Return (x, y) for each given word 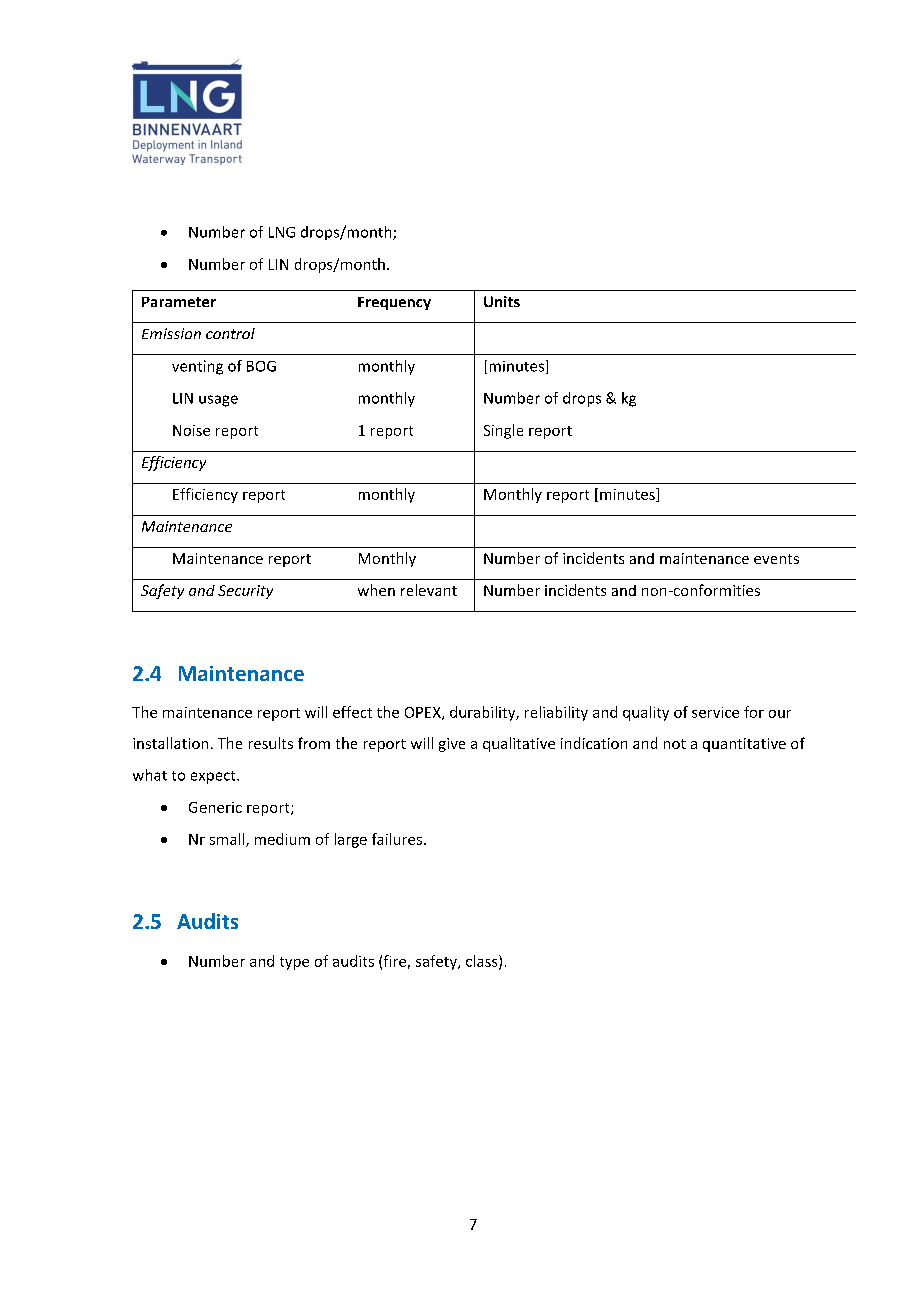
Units (502, 301)
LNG (282, 232)
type (294, 963)
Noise (191, 430)
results (271, 743)
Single (503, 431)
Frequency (394, 303)
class (483, 962)
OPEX (424, 713)
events (776, 559)
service (715, 712)
